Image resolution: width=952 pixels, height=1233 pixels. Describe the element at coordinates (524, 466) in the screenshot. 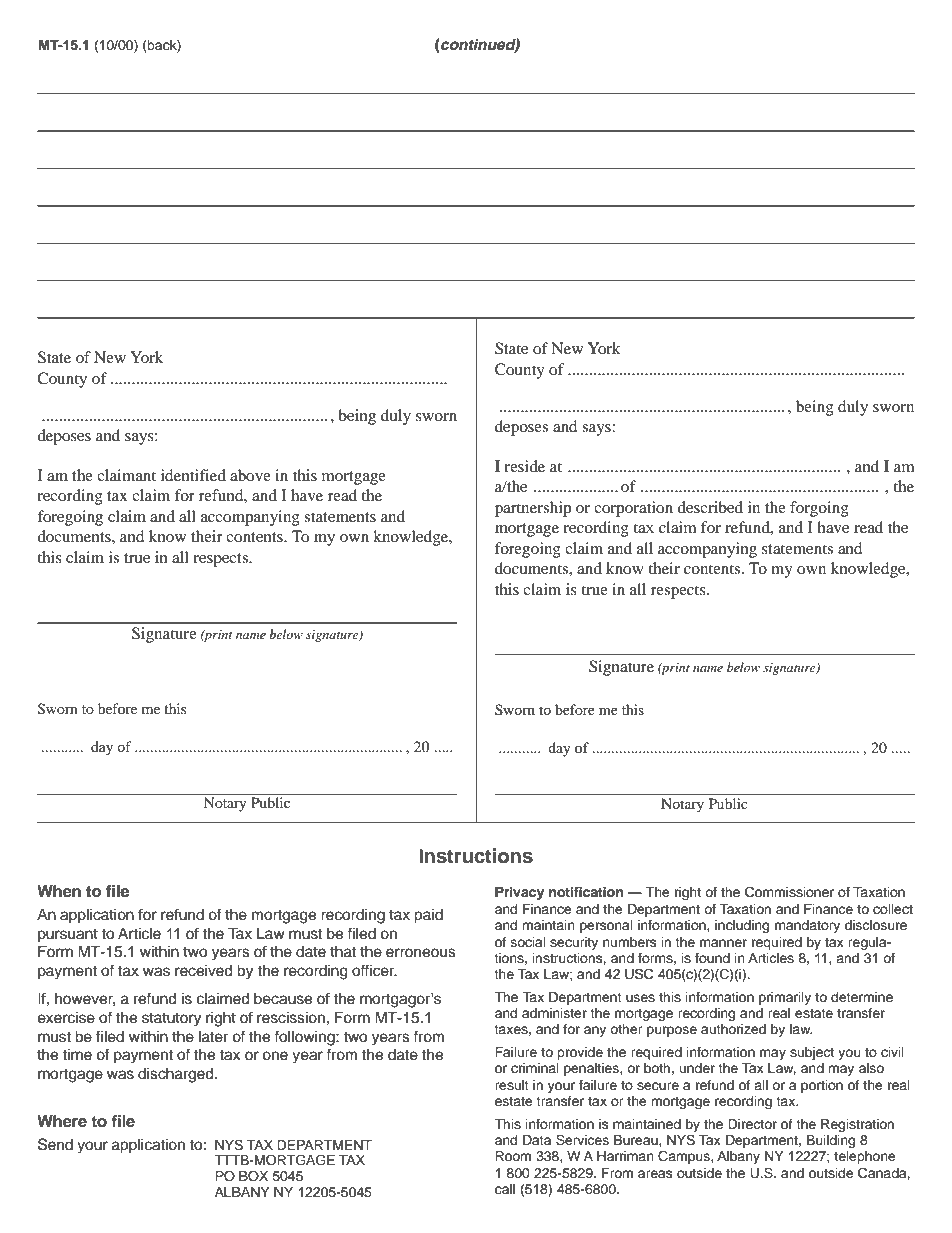

I see `reside` at that location.
